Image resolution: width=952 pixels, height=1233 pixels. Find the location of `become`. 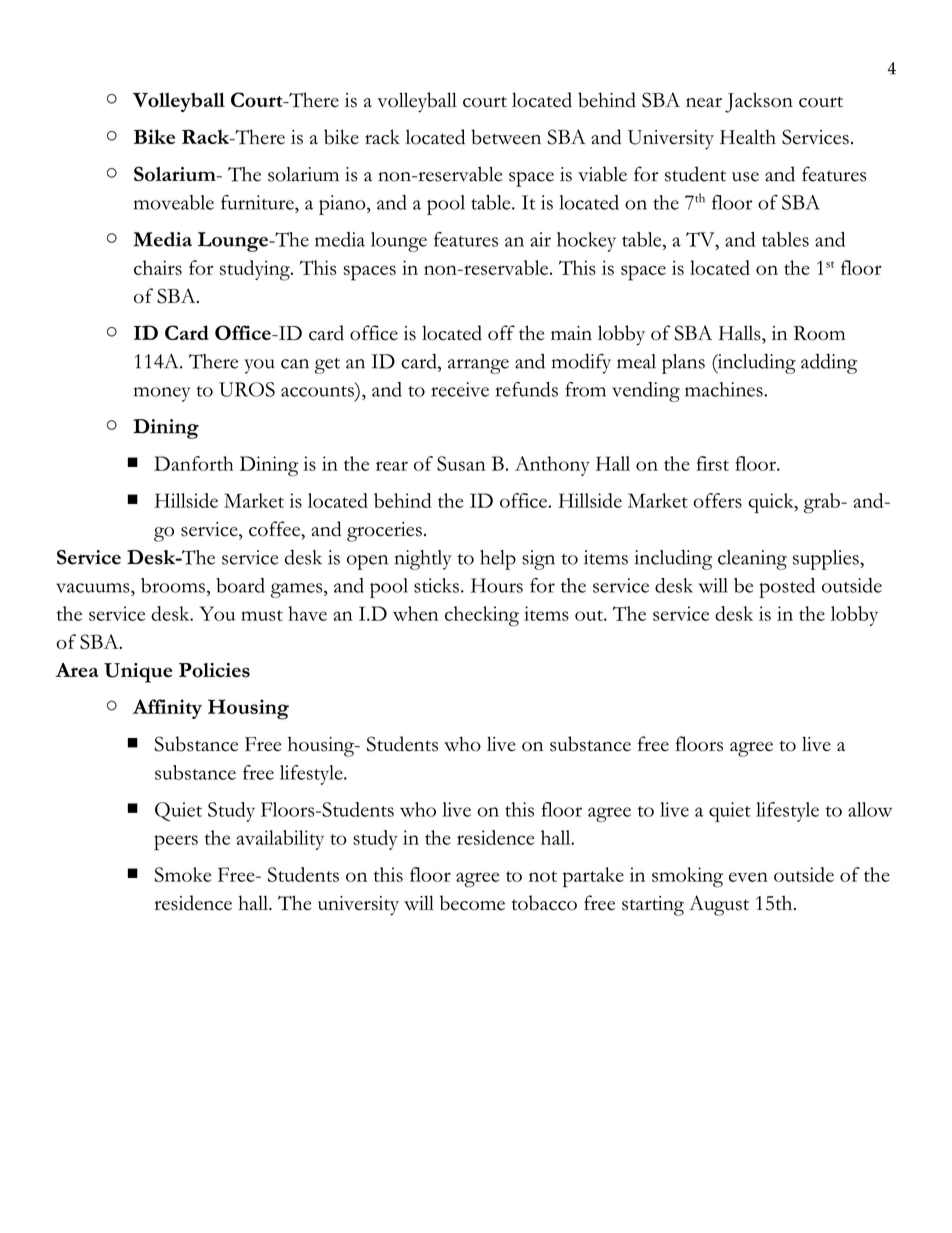

become is located at coordinates (472, 903).
